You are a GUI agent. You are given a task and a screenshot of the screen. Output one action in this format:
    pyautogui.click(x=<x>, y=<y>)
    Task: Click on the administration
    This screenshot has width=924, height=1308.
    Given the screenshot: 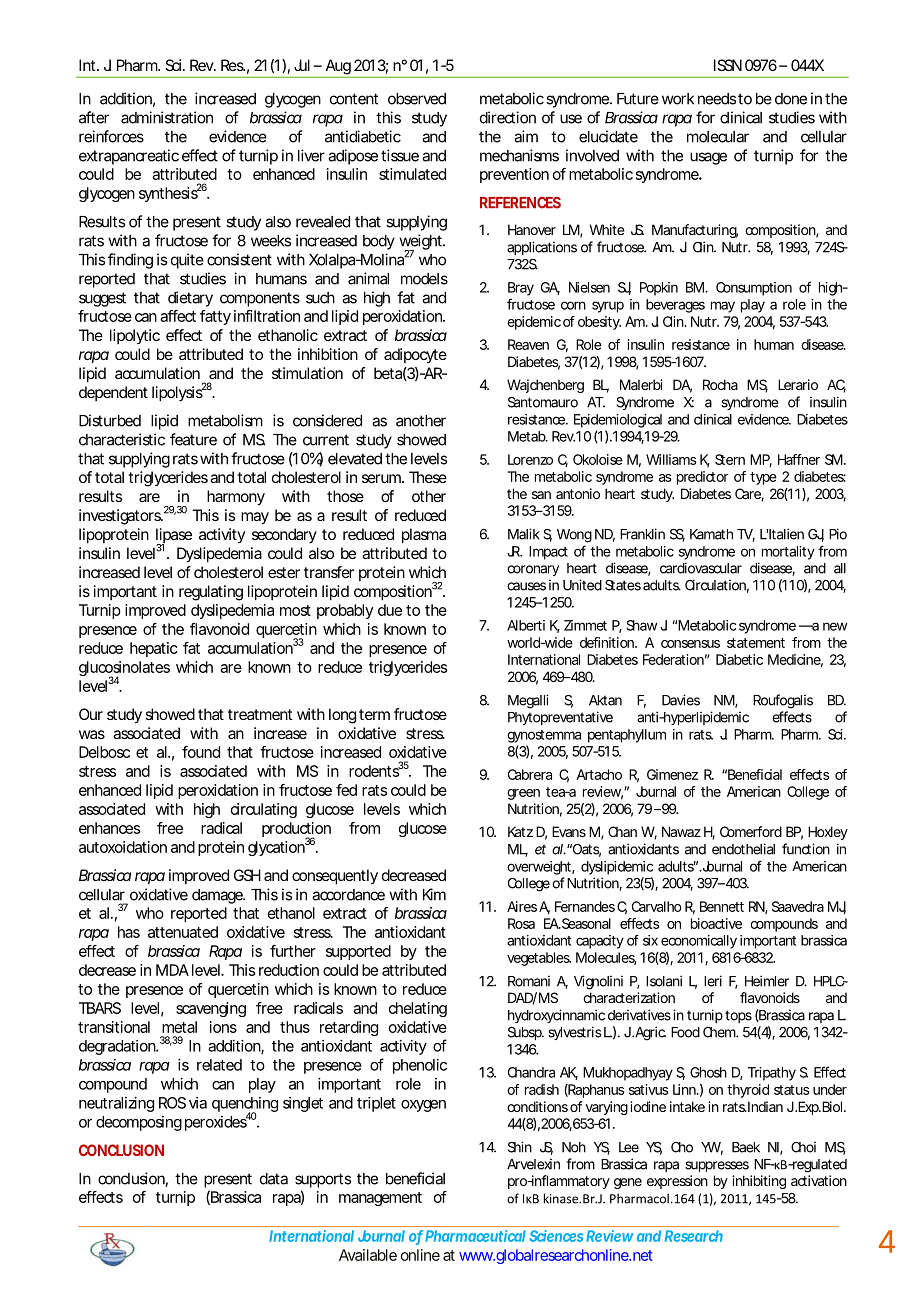 What is the action you would take?
    pyautogui.click(x=167, y=117)
